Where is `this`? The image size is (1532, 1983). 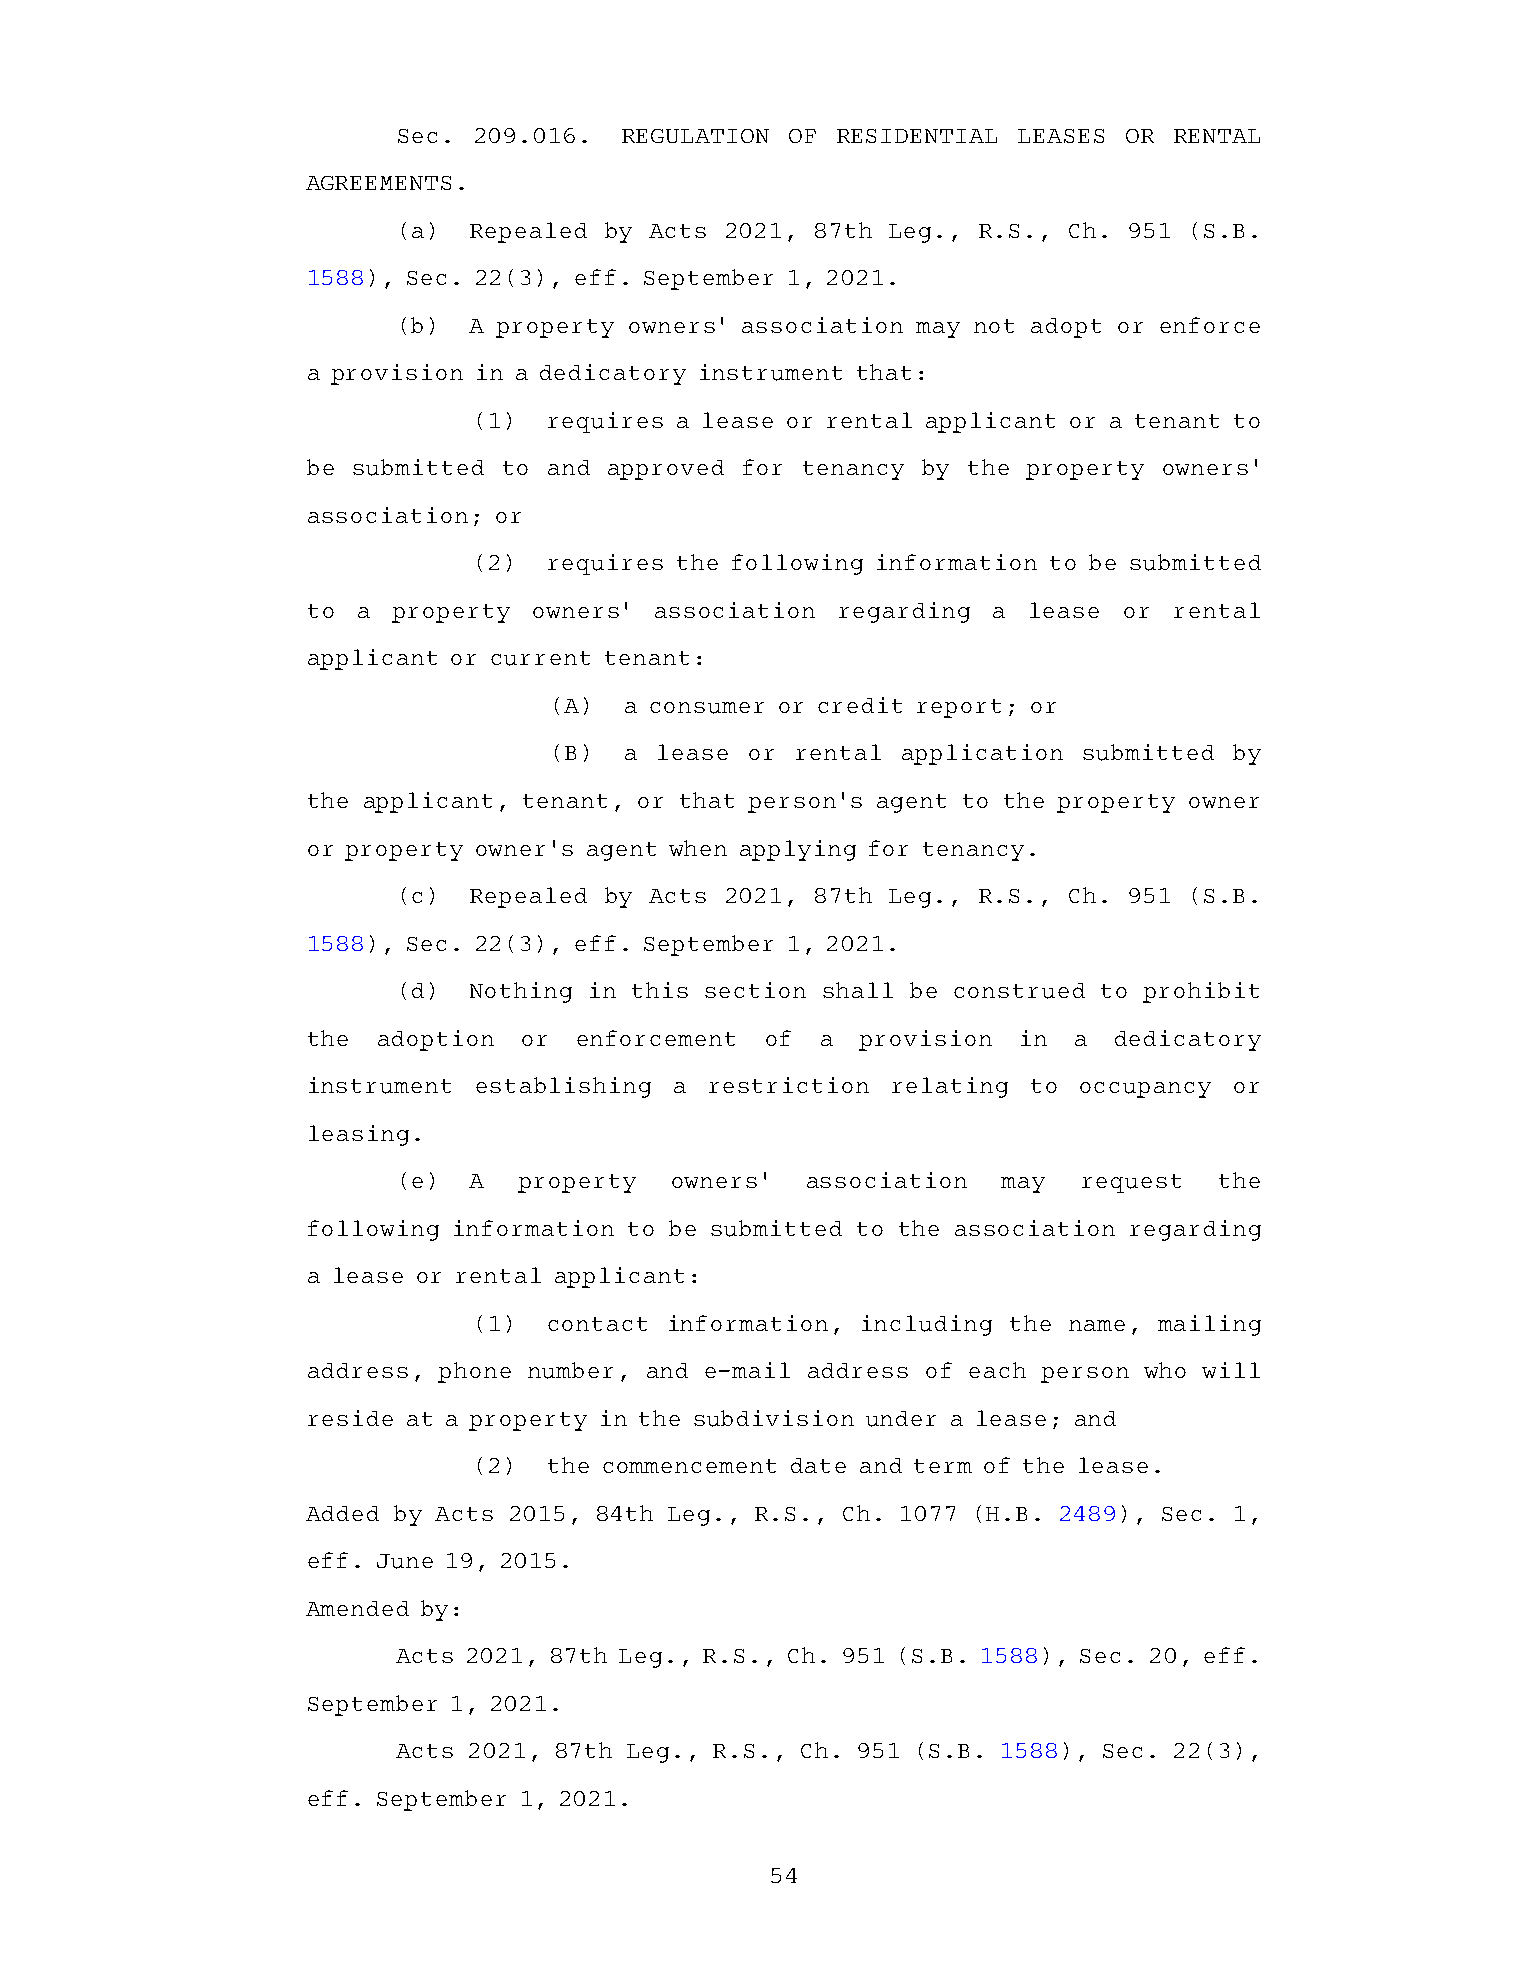 this is located at coordinates (660, 990).
